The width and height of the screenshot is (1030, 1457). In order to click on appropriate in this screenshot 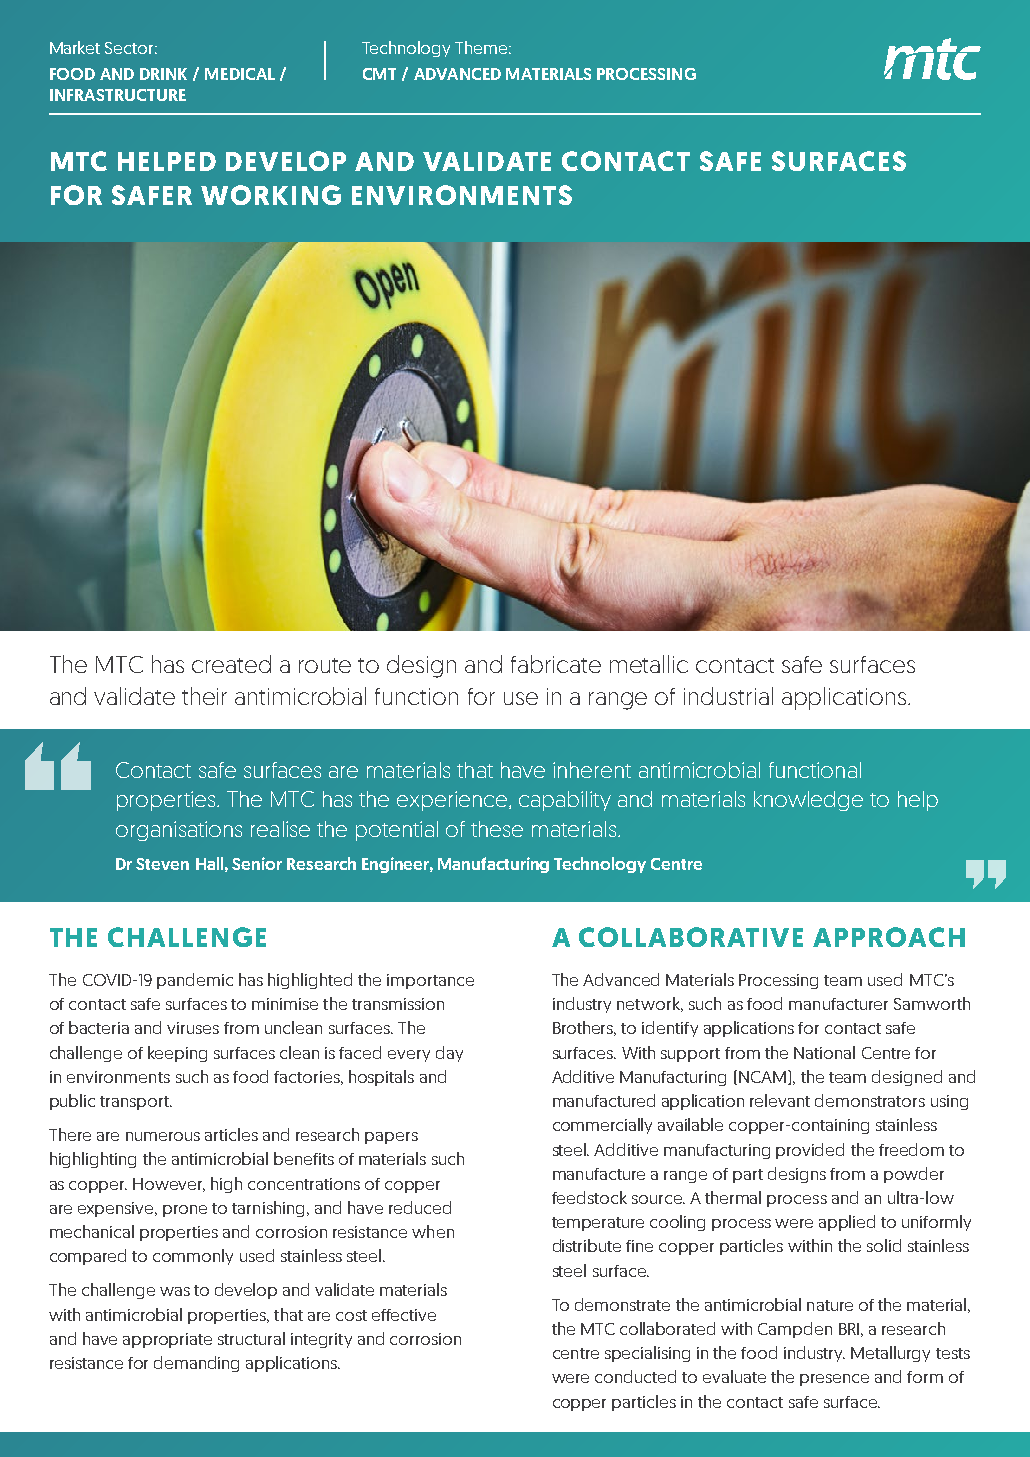, I will do `click(167, 1340)`.
